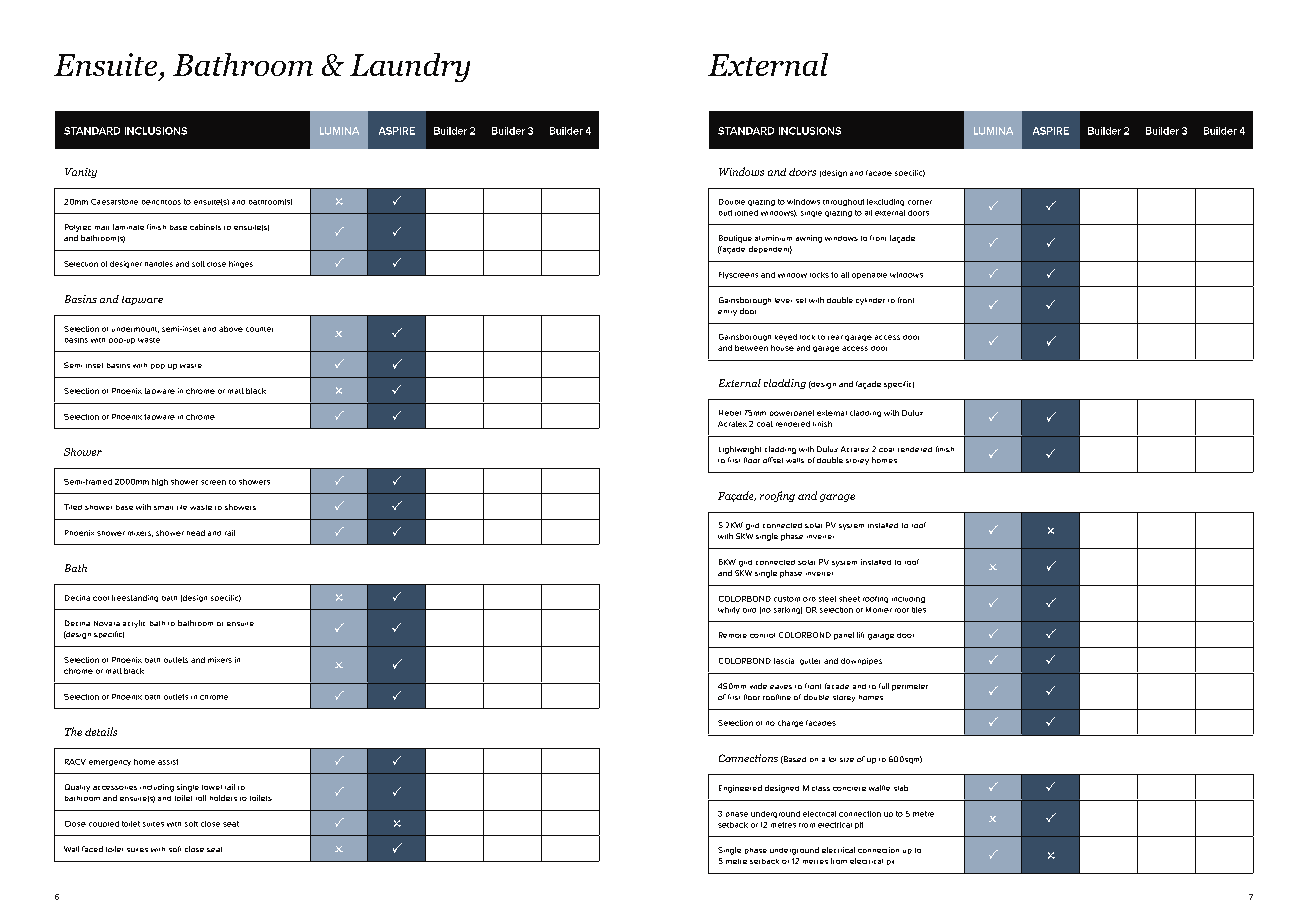  Describe the element at coordinates (201, 798) in the screenshot. I see `roll` at that location.
